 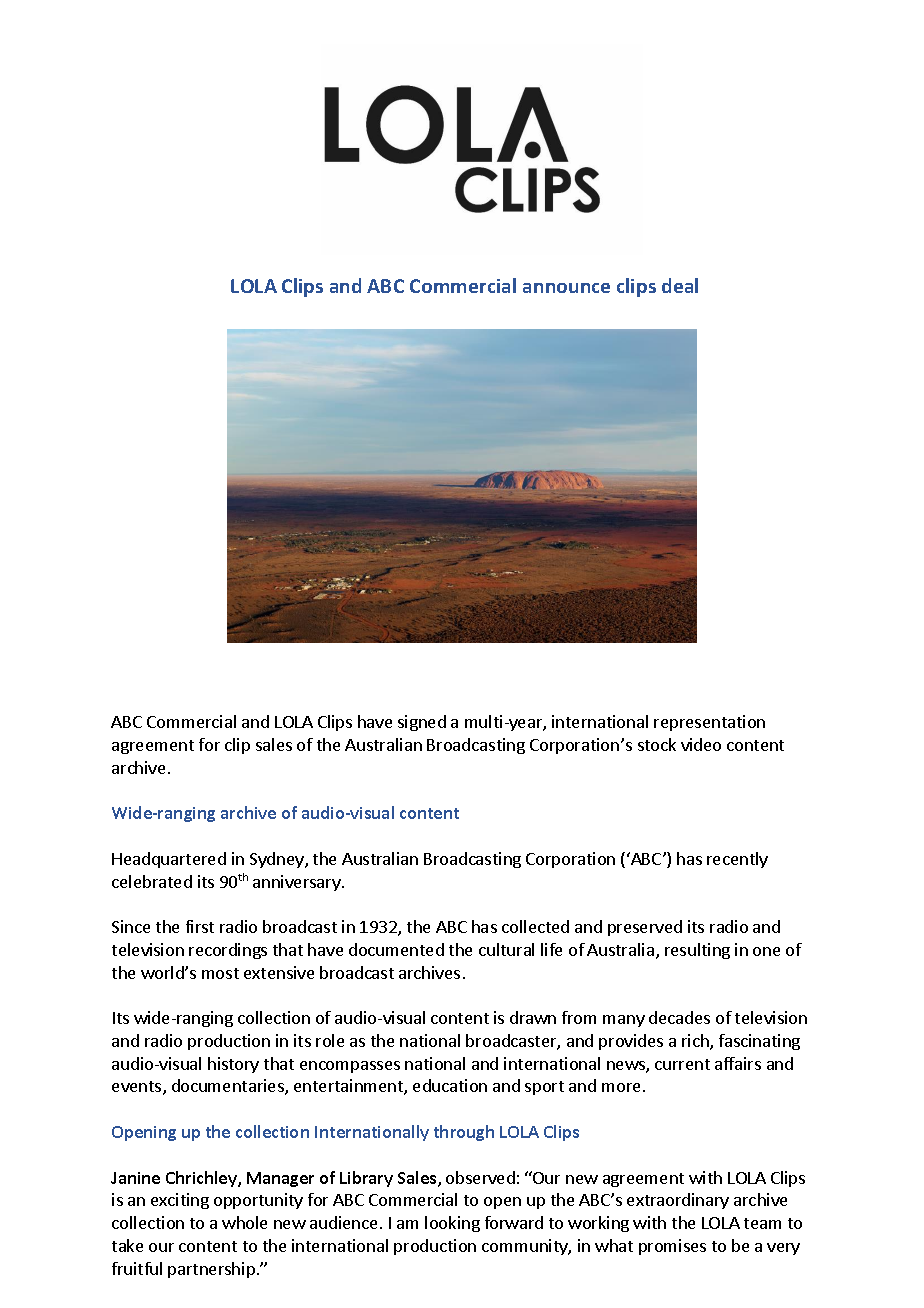 I want to click on representation, so click(x=709, y=723).
